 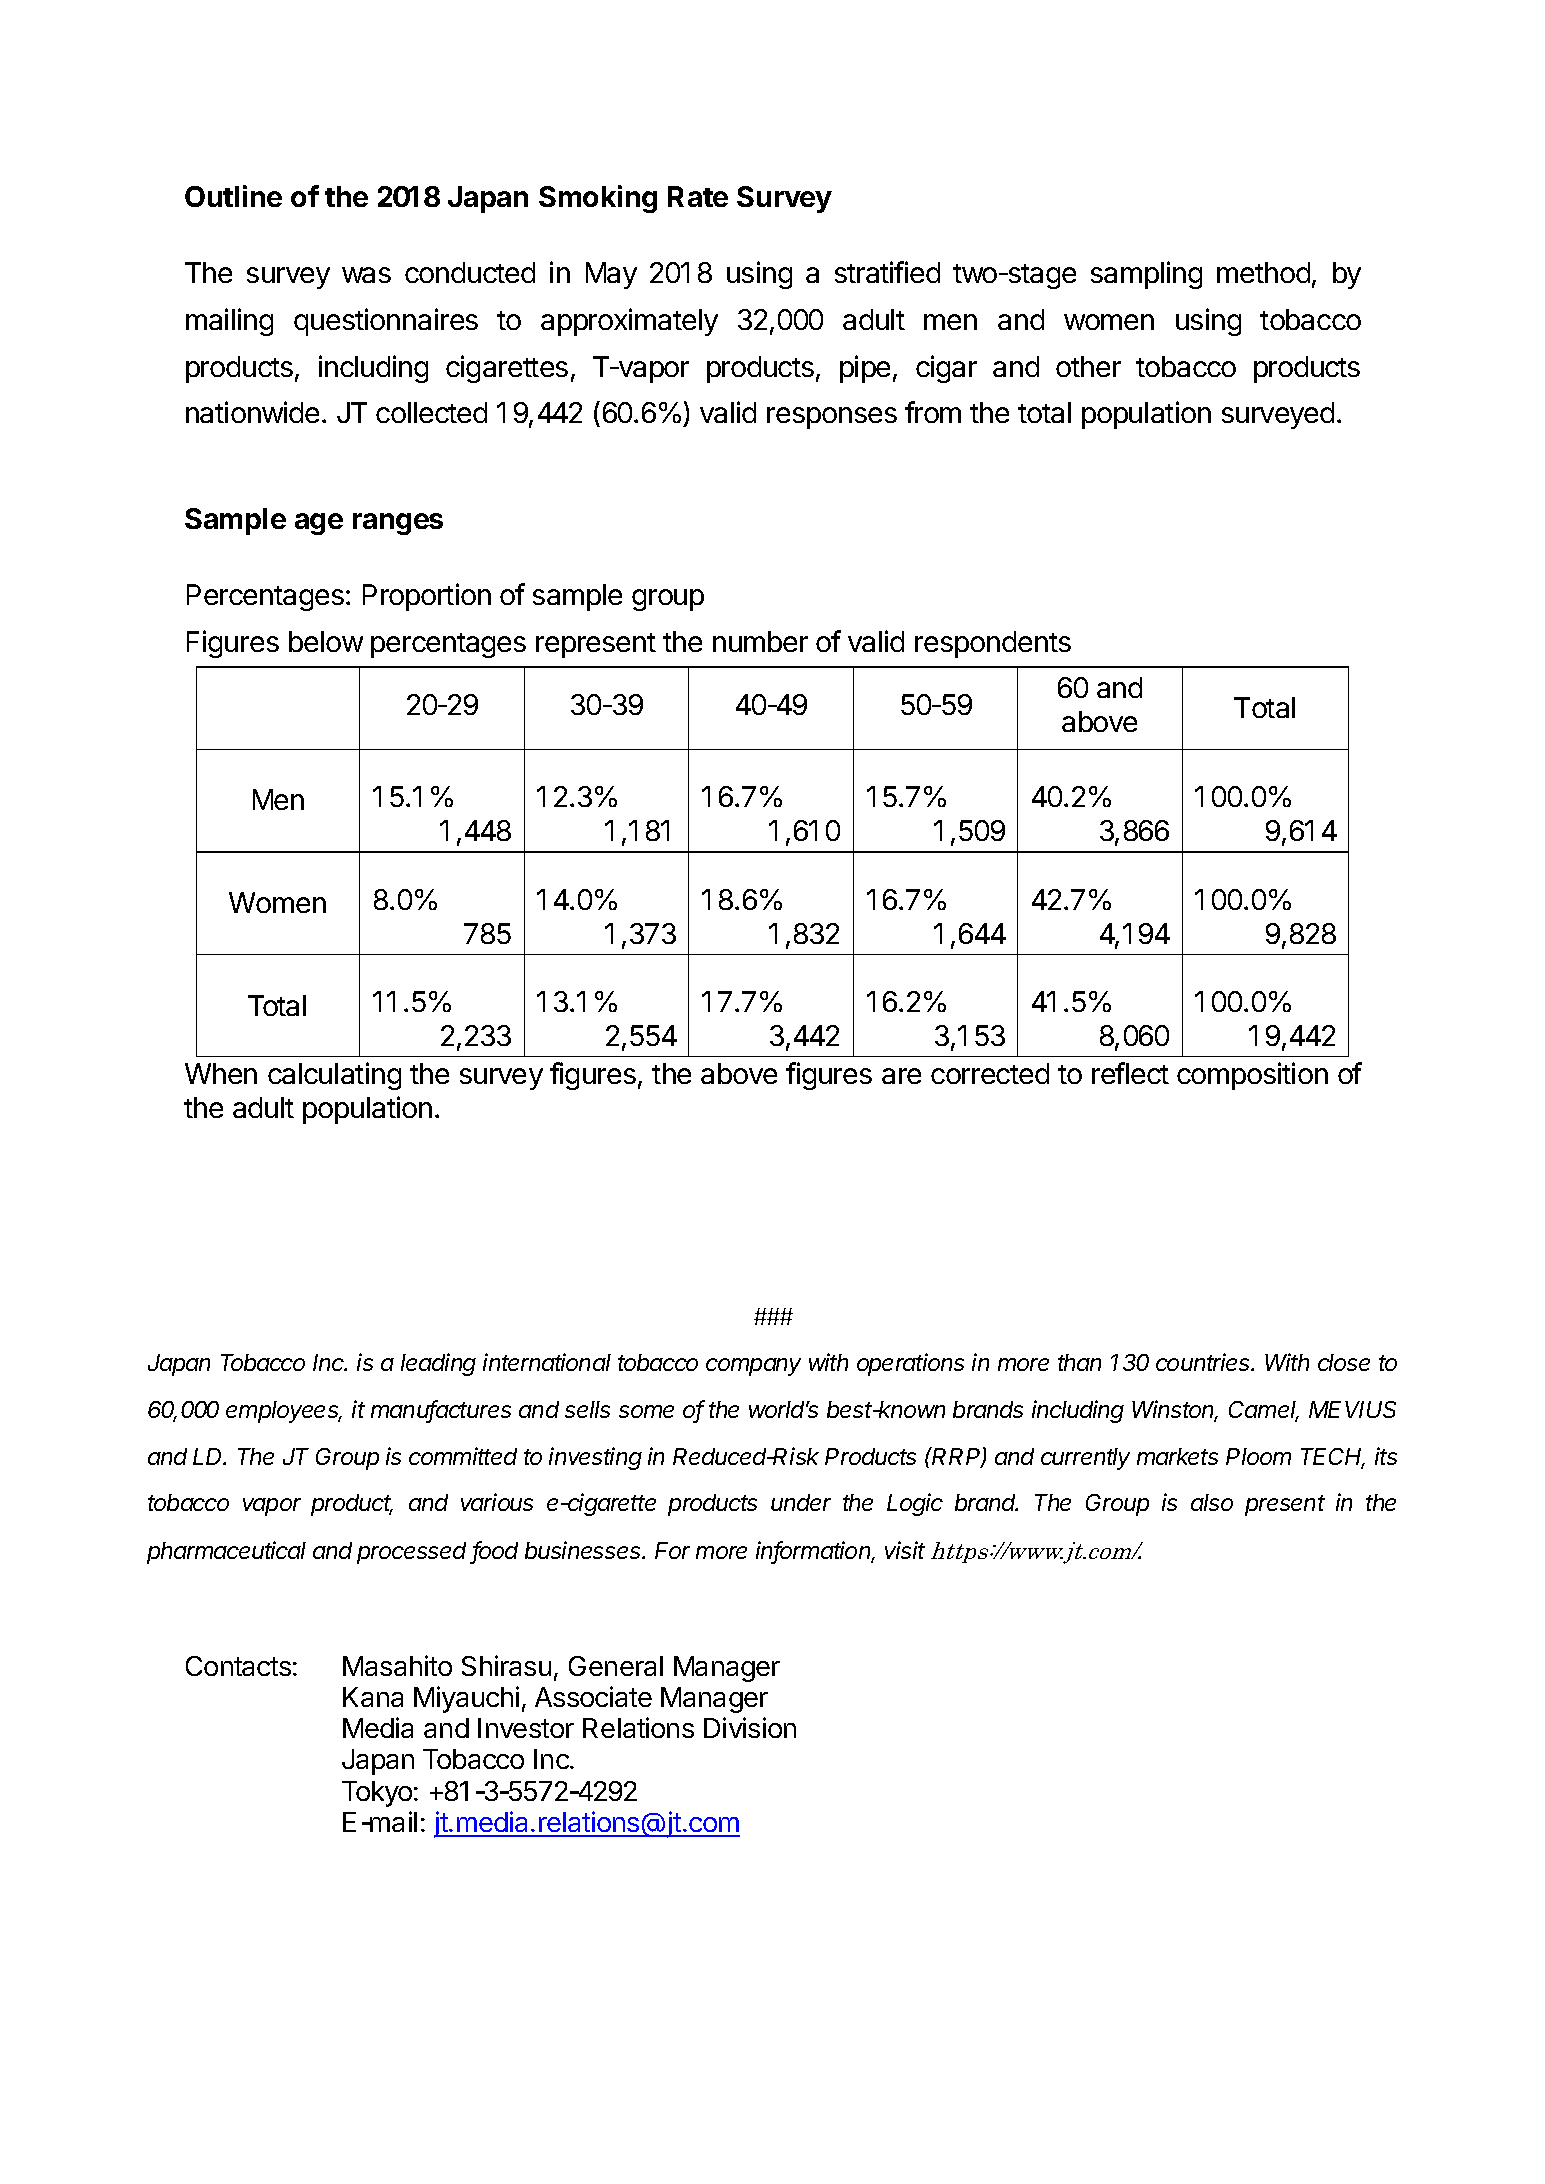 I want to click on Tokyo, so click(x=377, y=1794).
